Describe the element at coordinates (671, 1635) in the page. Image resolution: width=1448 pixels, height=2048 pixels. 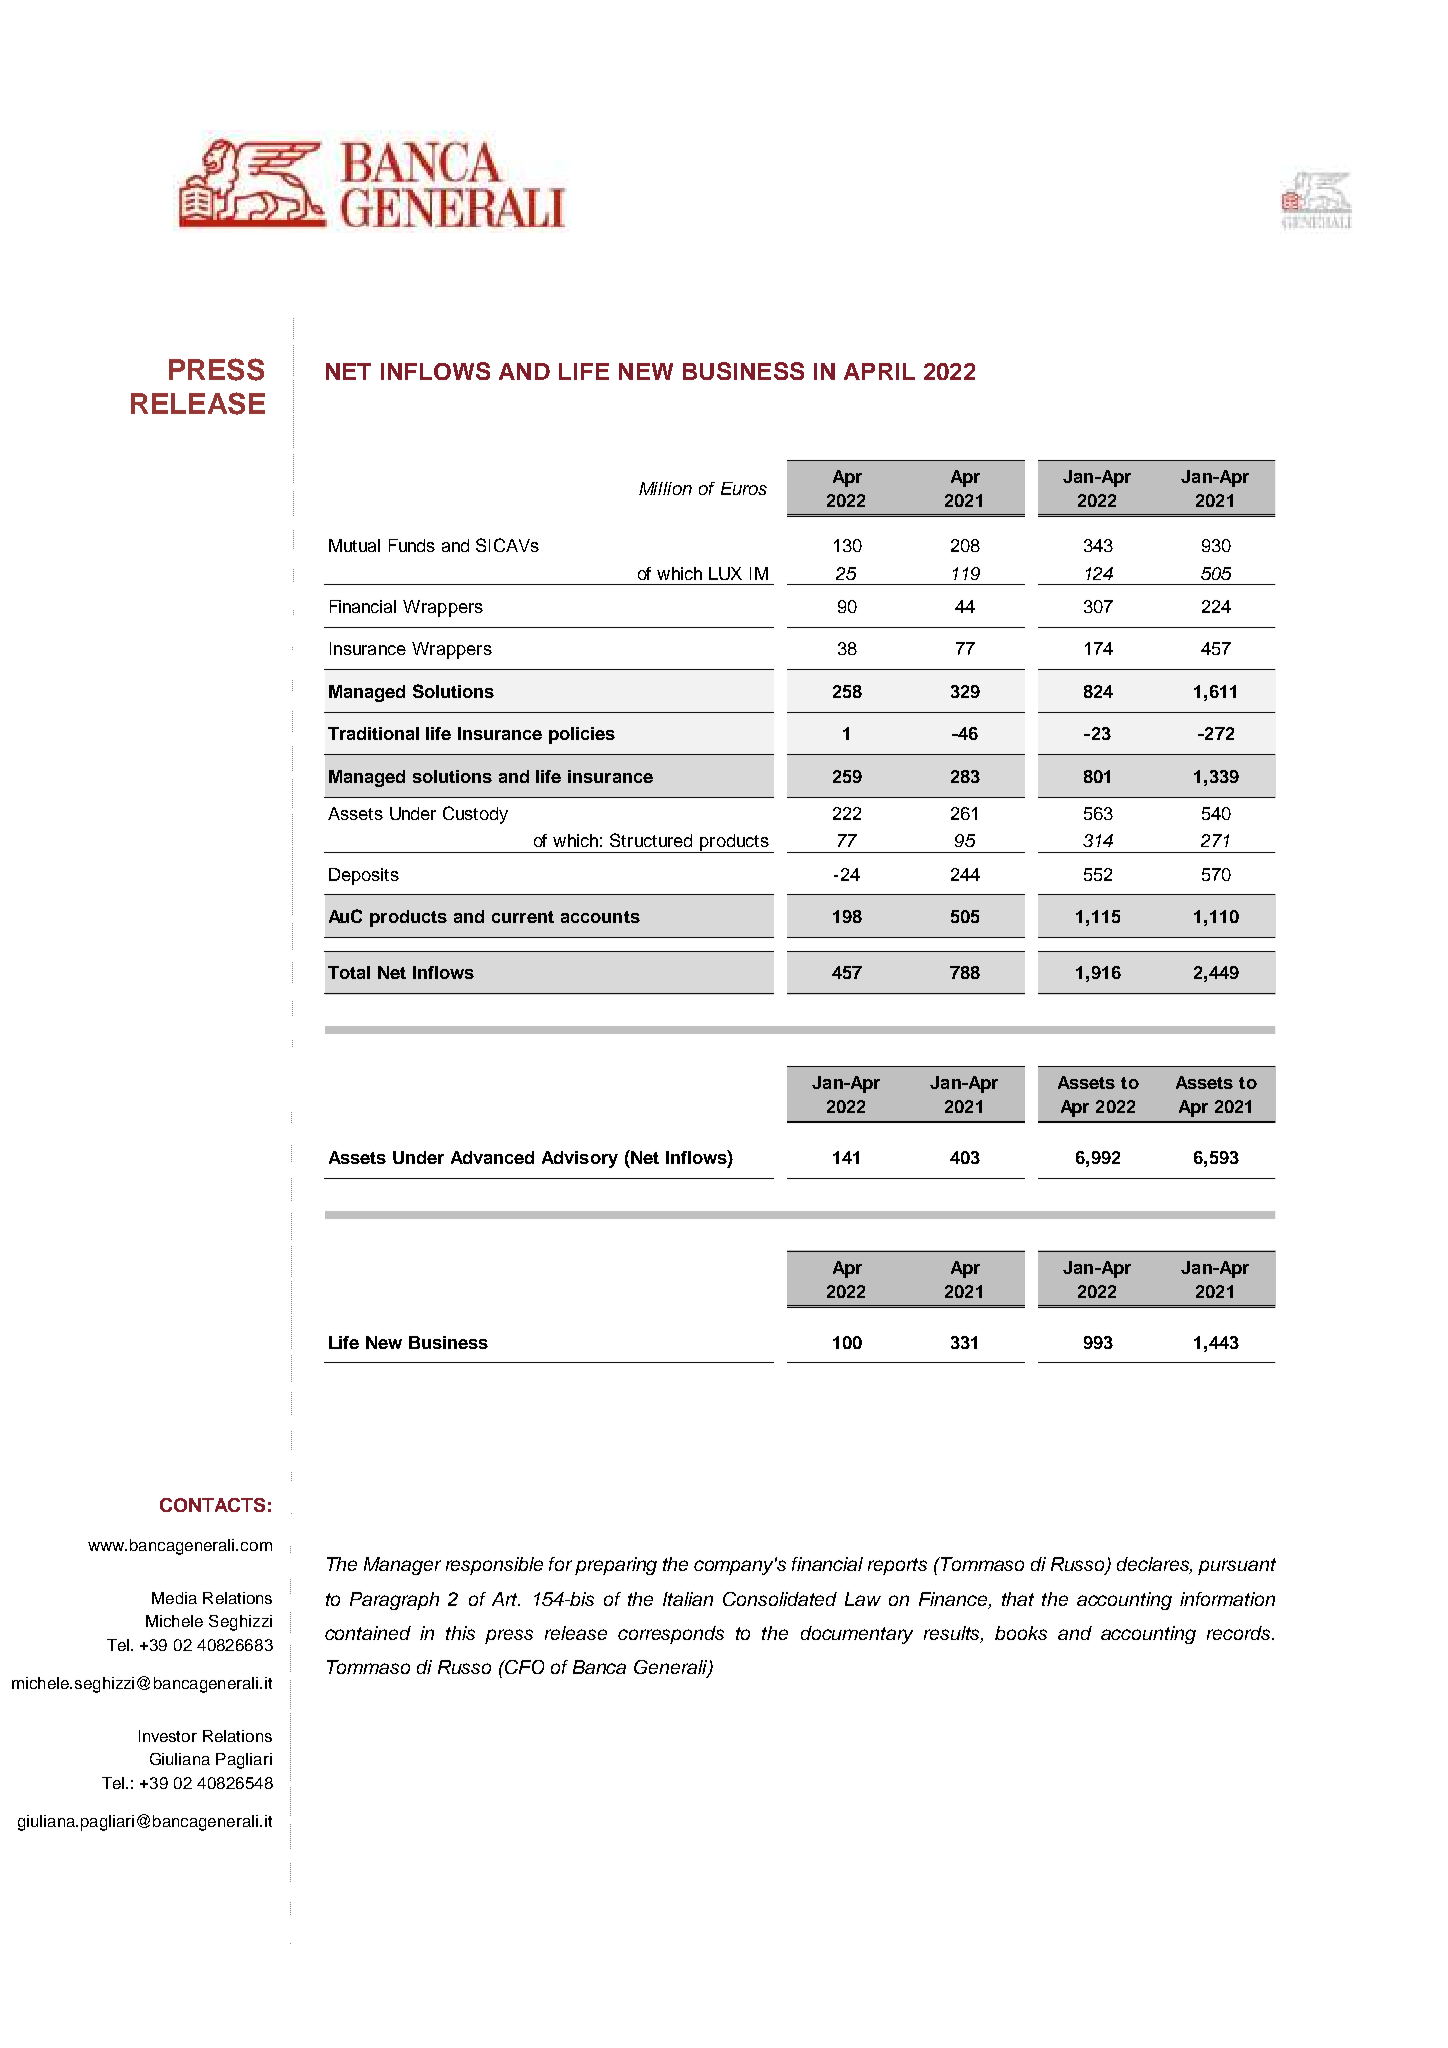
I see `corresponds` at that location.
